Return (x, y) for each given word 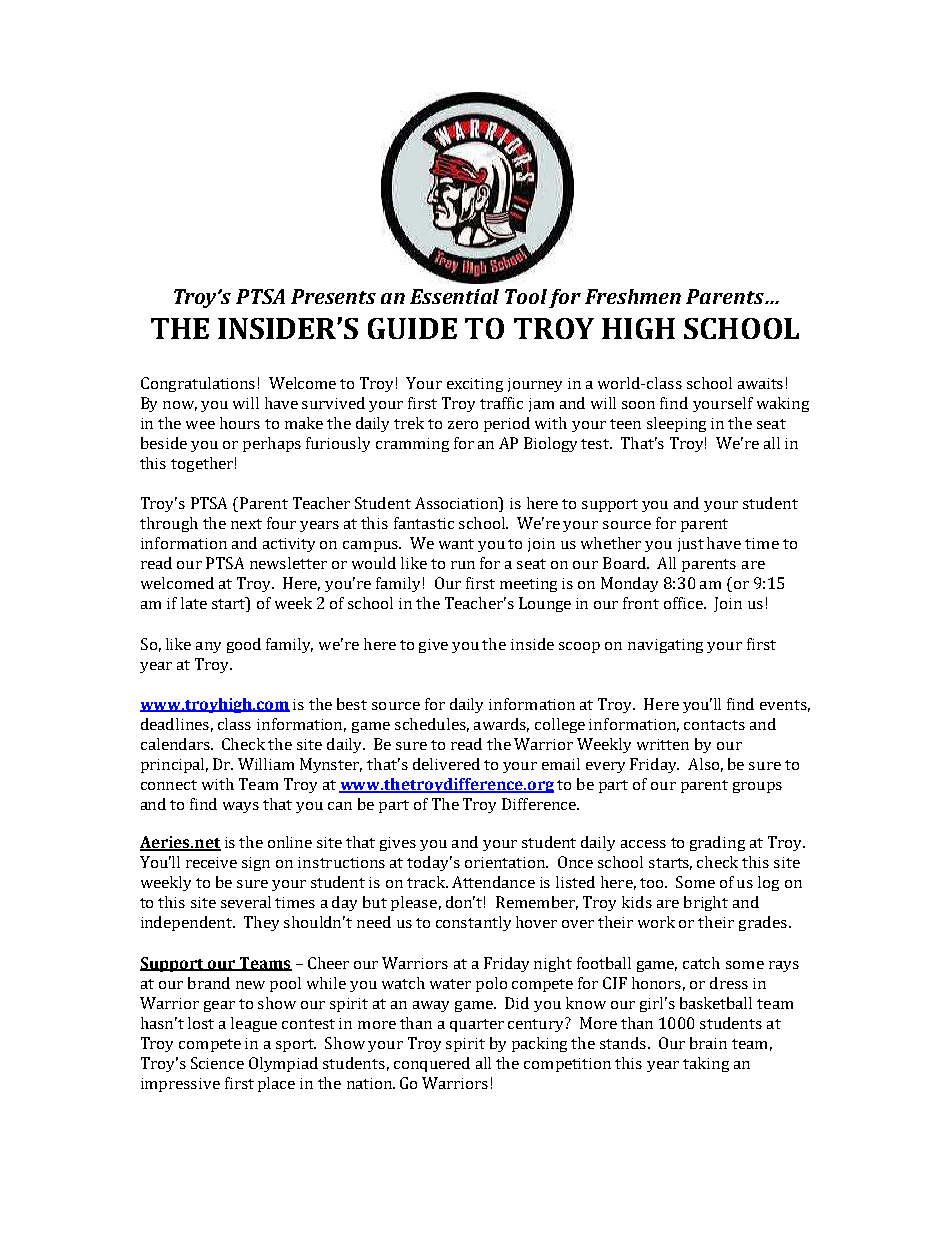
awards (501, 725)
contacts (714, 725)
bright (706, 903)
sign (256, 864)
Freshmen (633, 296)
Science (217, 1063)
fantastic (424, 523)
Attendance (493, 882)
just (691, 545)
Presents (333, 296)
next (246, 524)
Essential (454, 296)
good (244, 645)
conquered (432, 1064)
